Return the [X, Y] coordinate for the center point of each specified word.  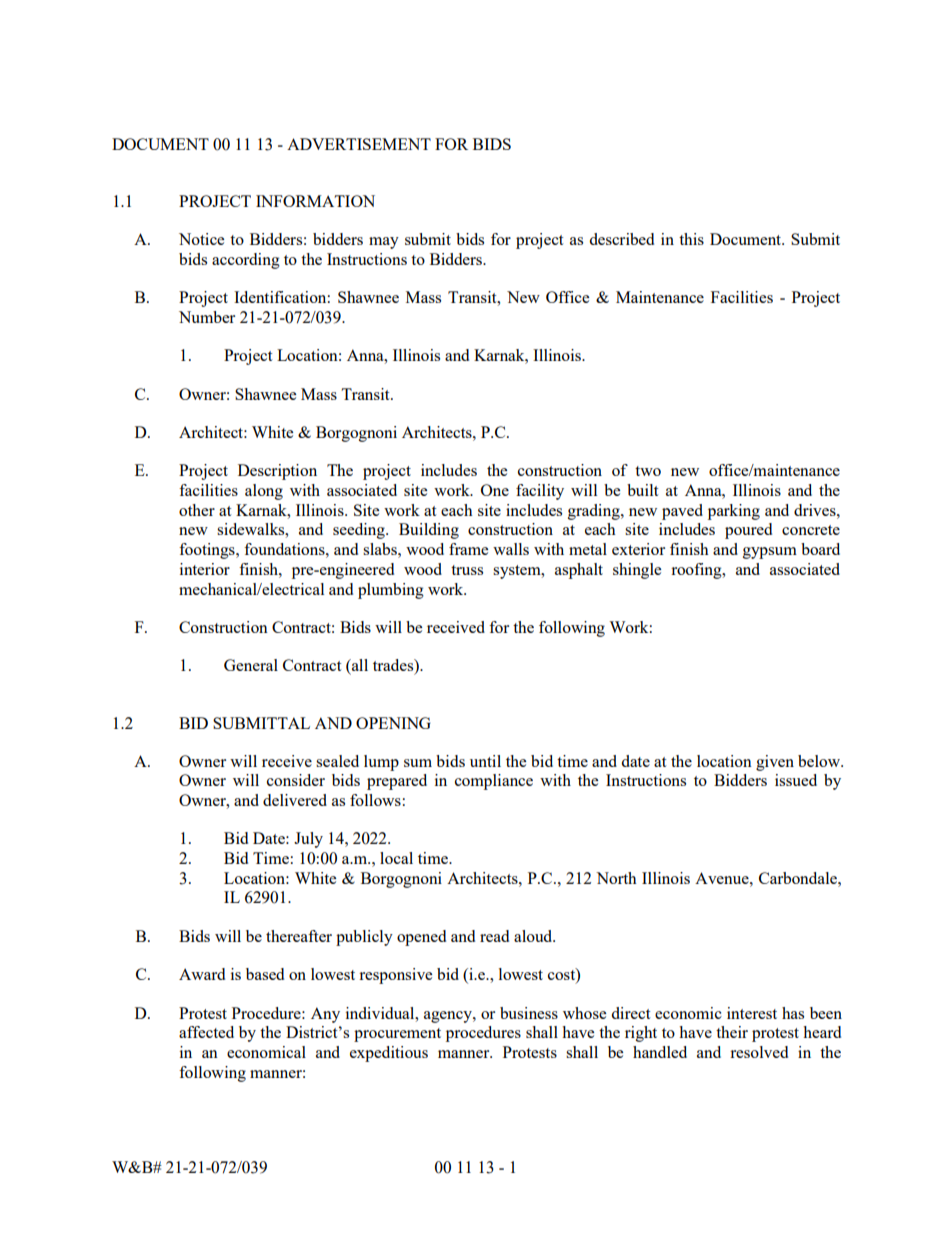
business [529, 1013]
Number [207, 317]
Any [325, 1015]
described [621, 239]
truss [467, 570]
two [648, 471]
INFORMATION [315, 201]
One [495, 490]
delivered [295, 800]
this [691, 239]
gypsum [770, 553]
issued [796, 780]
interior [205, 569]
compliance [494, 782]
